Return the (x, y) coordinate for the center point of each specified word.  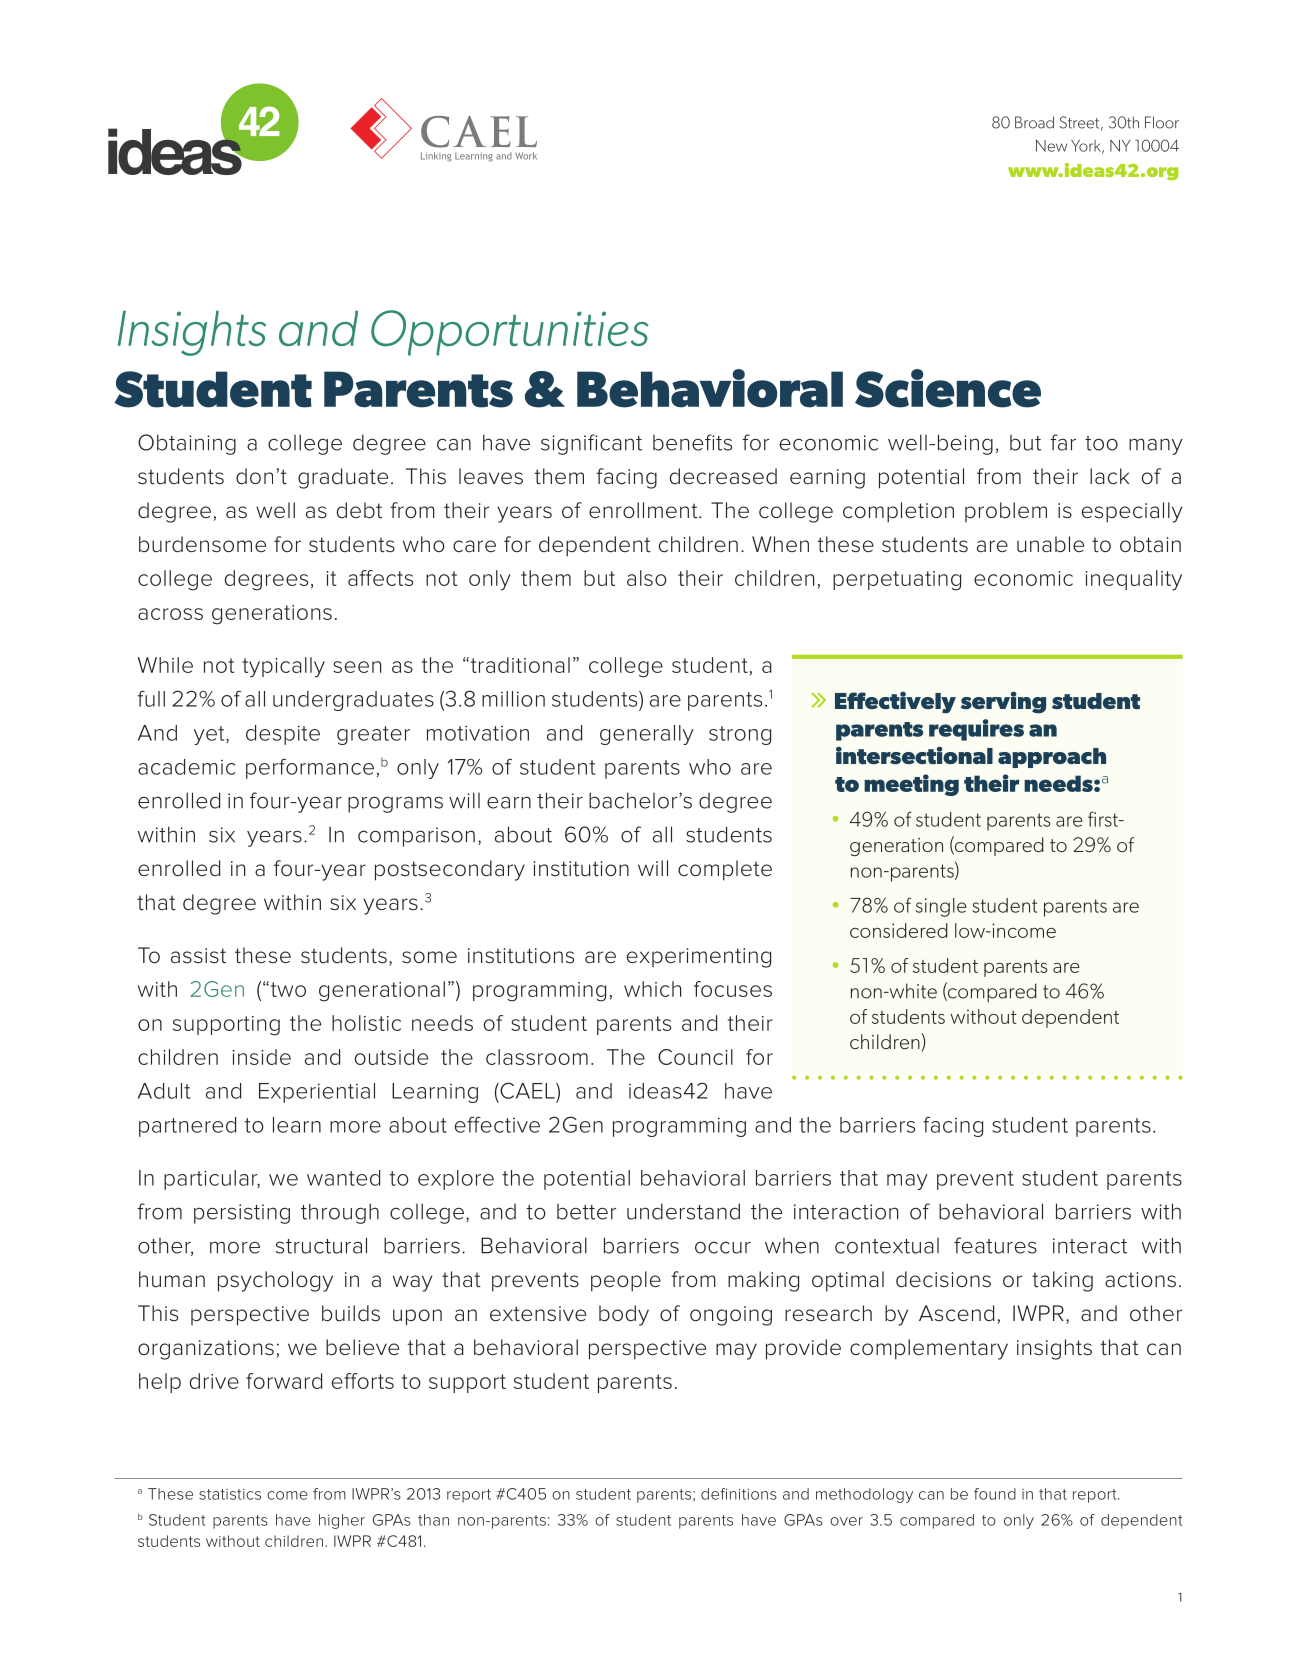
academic (186, 767)
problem (1006, 512)
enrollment (644, 510)
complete (725, 870)
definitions (739, 1494)
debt (359, 510)
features (995, 1245)
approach (1052, 758)
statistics (230, 1494)
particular (212, 1180)
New (1051, 146)
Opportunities (509, 333)
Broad (1034, 122)
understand (683, 1211)
